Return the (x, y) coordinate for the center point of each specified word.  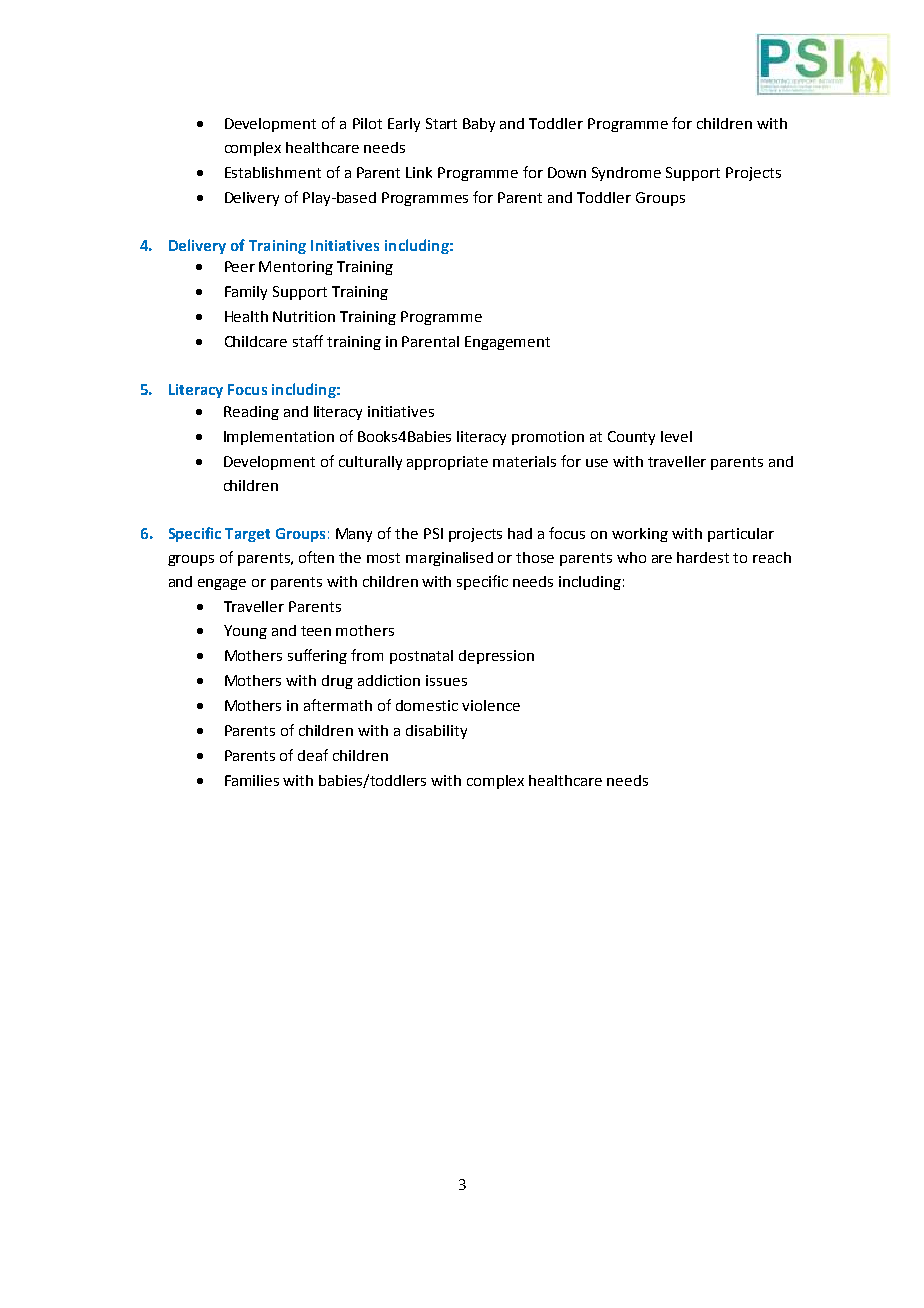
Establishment (273, 172)
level (676, 436)
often (316, 557)
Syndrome (626, 174)
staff (308, 341)
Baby (479, 125)
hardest (703, 557)
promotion (548, 438)
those (535, 557)
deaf (313, 755)
